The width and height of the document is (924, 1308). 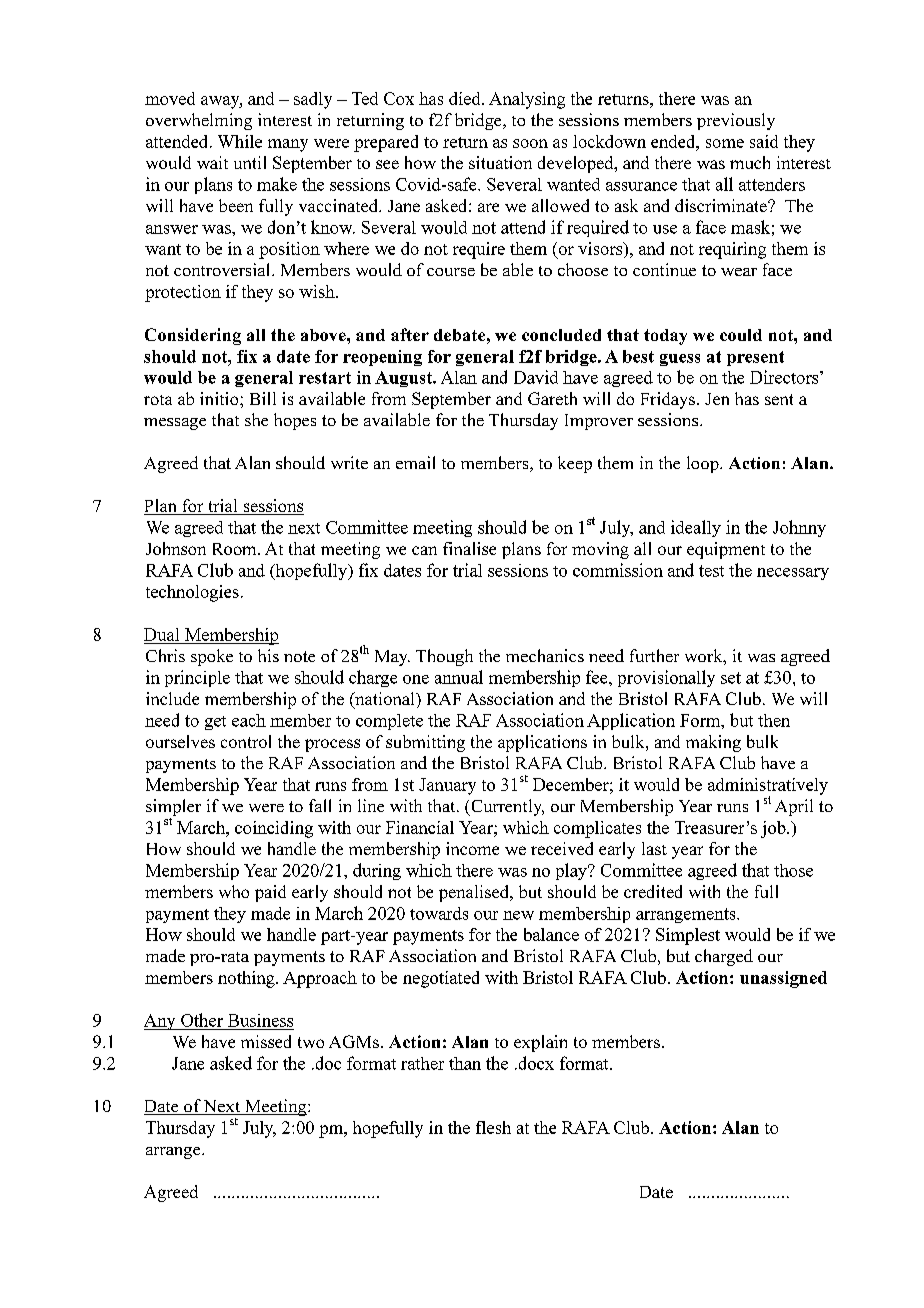 What do you see at coordinates (783, 979) in the document?
I see `unassigned` at bounding box center [783, 979].
